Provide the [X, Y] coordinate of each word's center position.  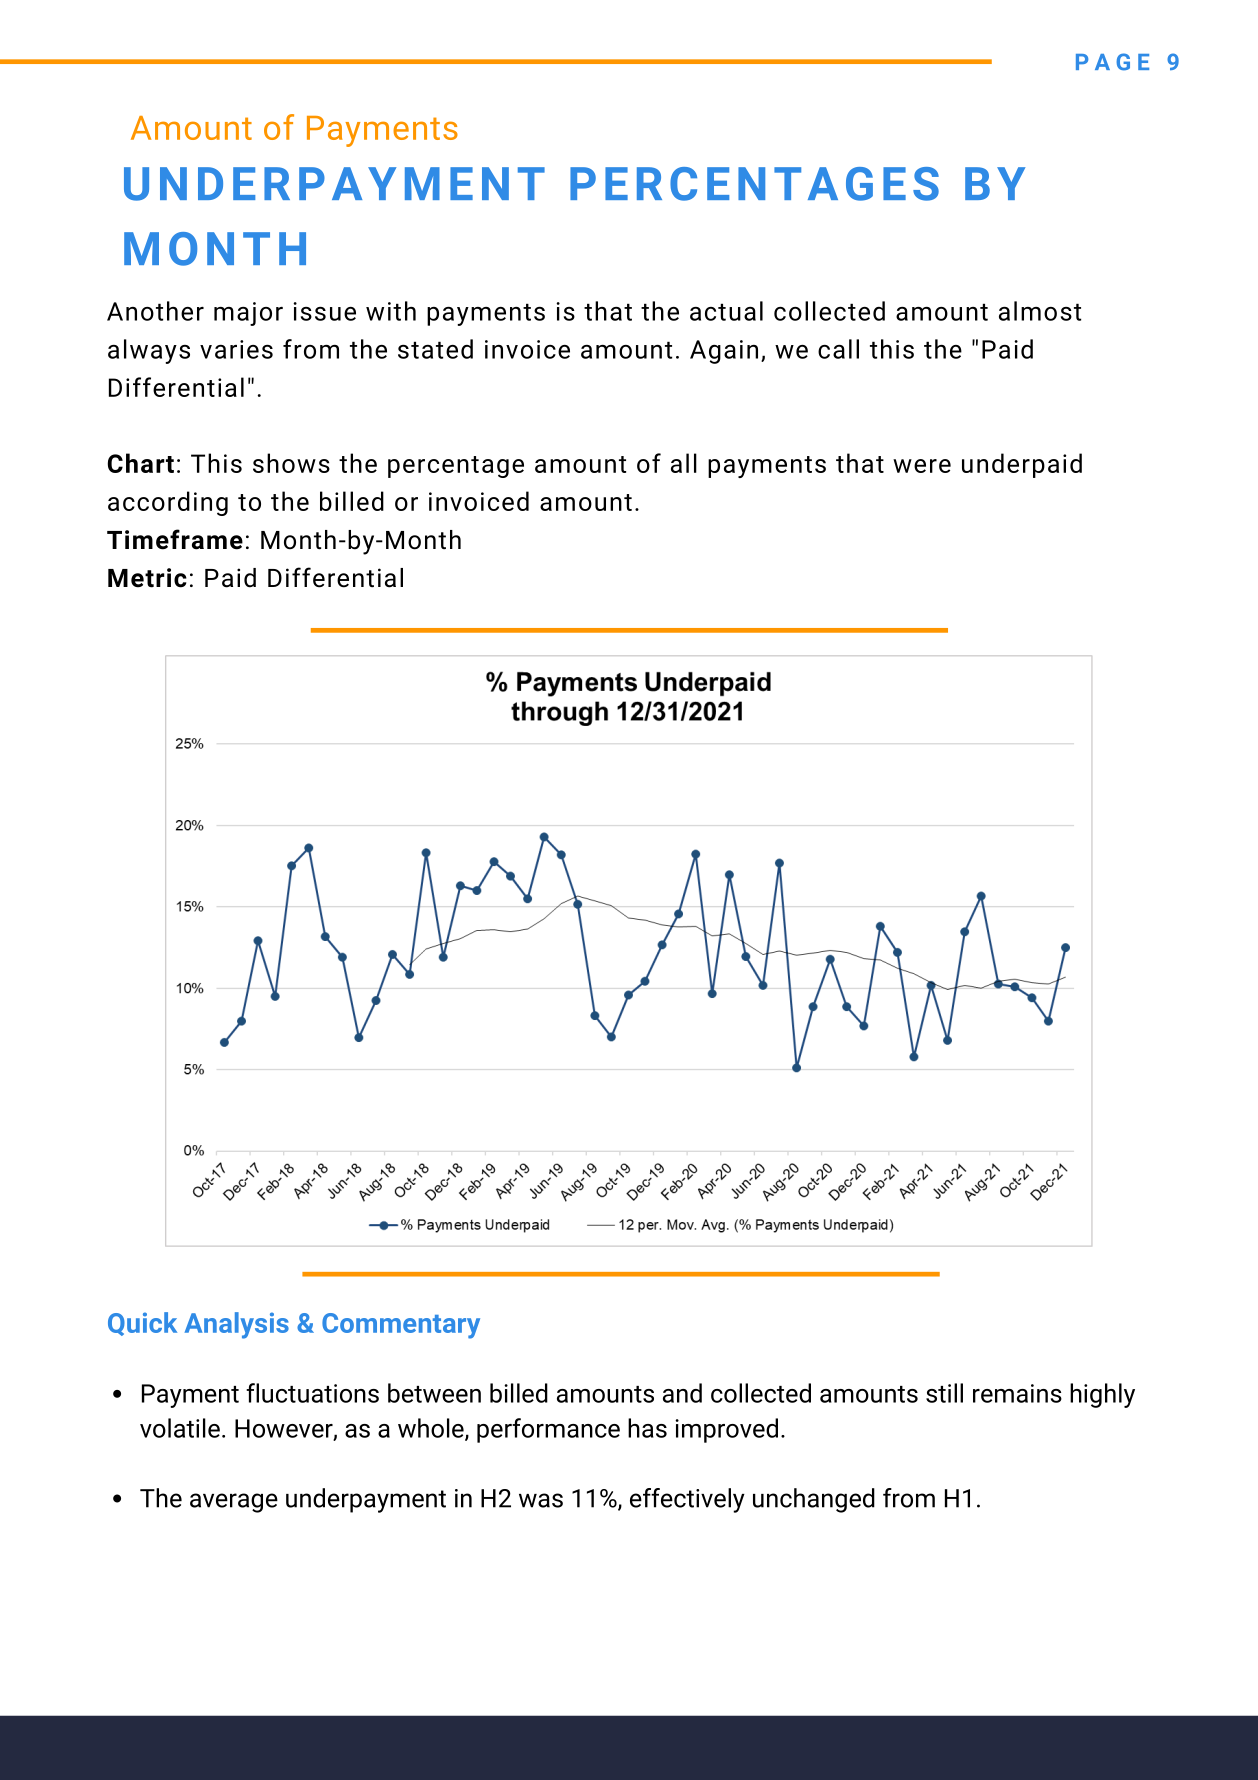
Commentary [401, 1326]
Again [724, 352]
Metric [147, 578]
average [234, 1503]
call [838, 349]
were [922, 466]
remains [1017, 1393]
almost [1040, 311]
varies [236, 349]
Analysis [237, 1325]
